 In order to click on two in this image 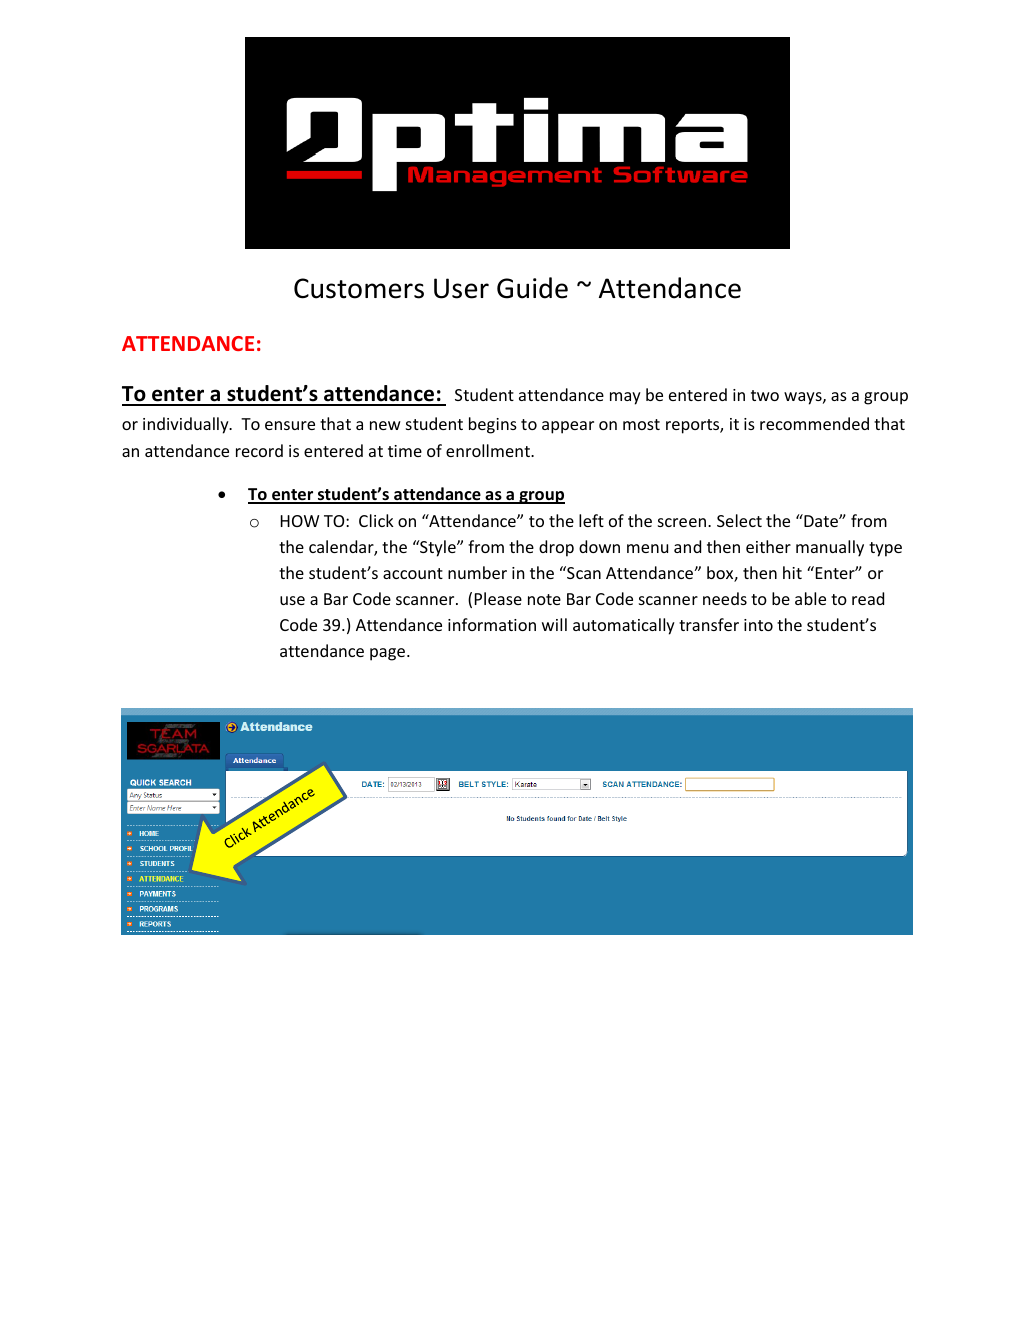, I will do `click(765, 395)`.
